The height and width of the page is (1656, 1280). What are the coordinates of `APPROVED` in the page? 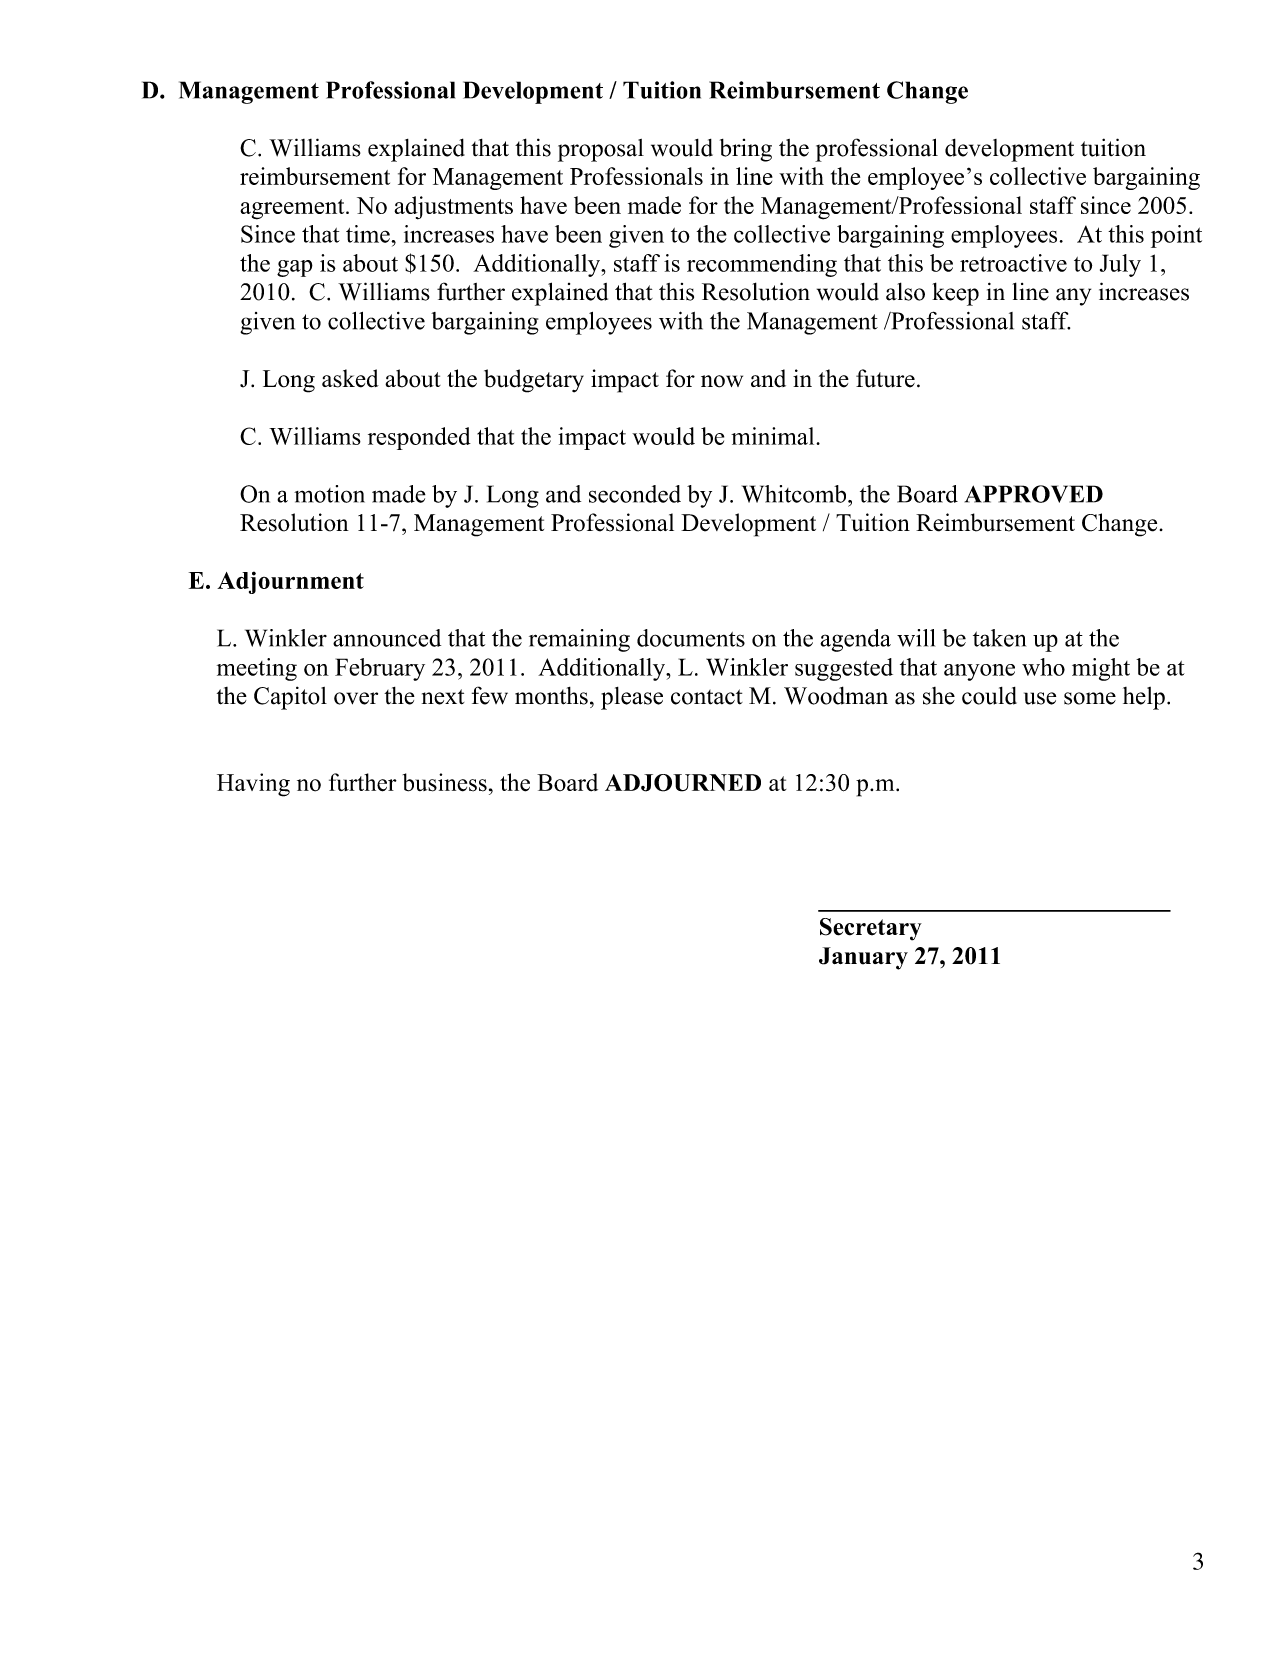 It's located at (1034, 494).
